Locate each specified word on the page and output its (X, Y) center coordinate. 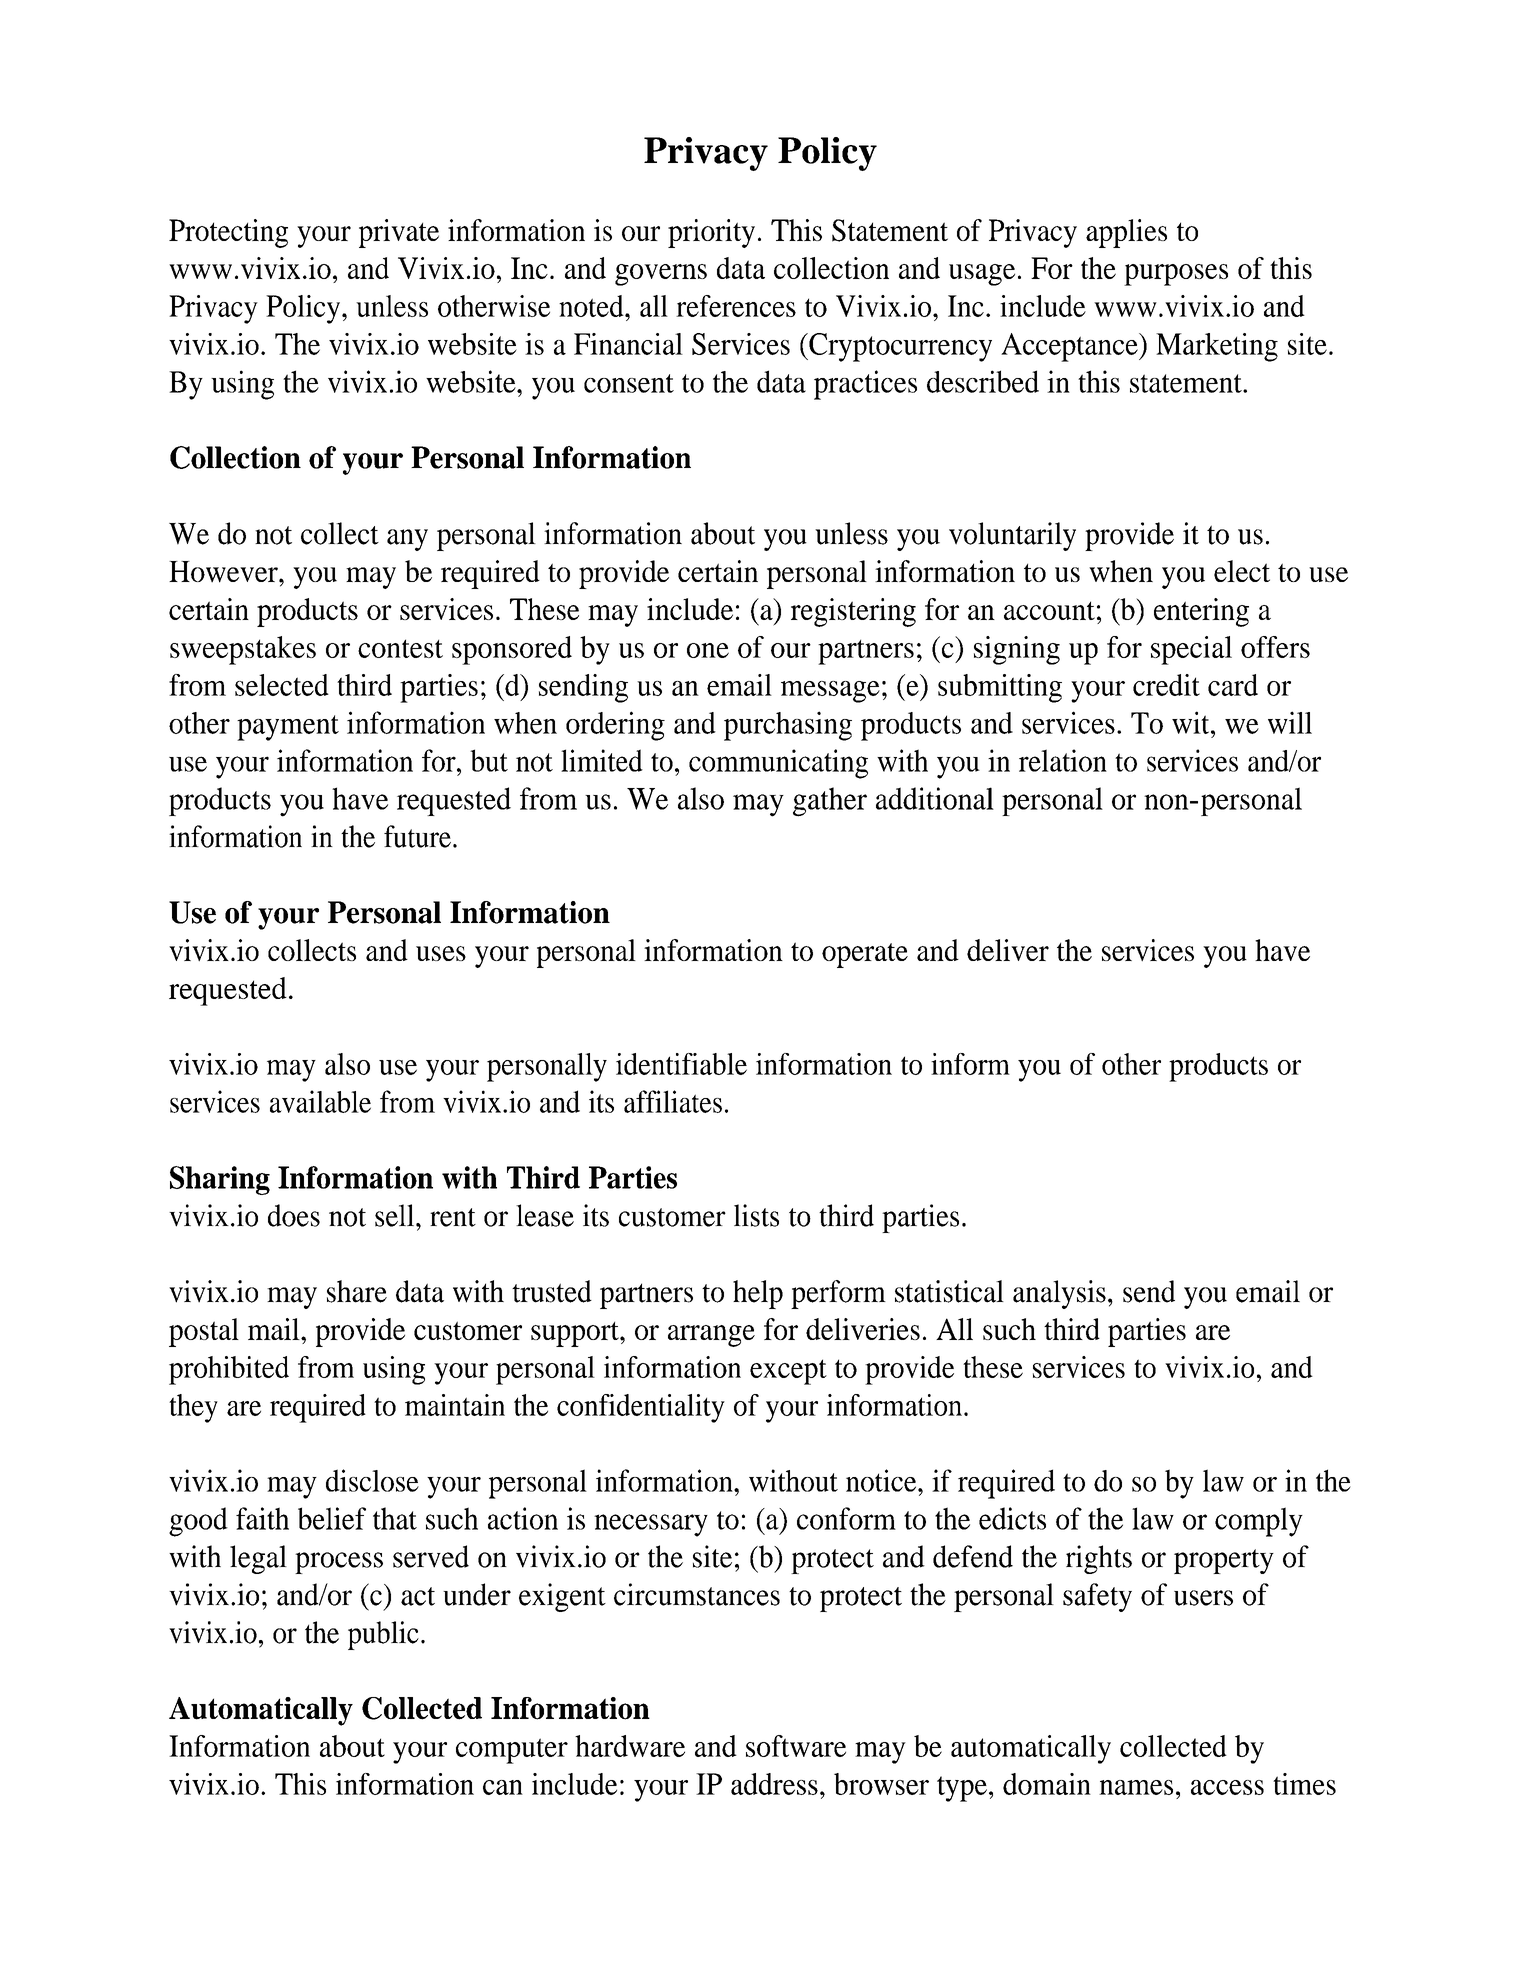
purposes (1176, 275)
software (796, 1746)
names (1136, 1787)
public (383, 1635)
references (736, 306)
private (399, 233)
